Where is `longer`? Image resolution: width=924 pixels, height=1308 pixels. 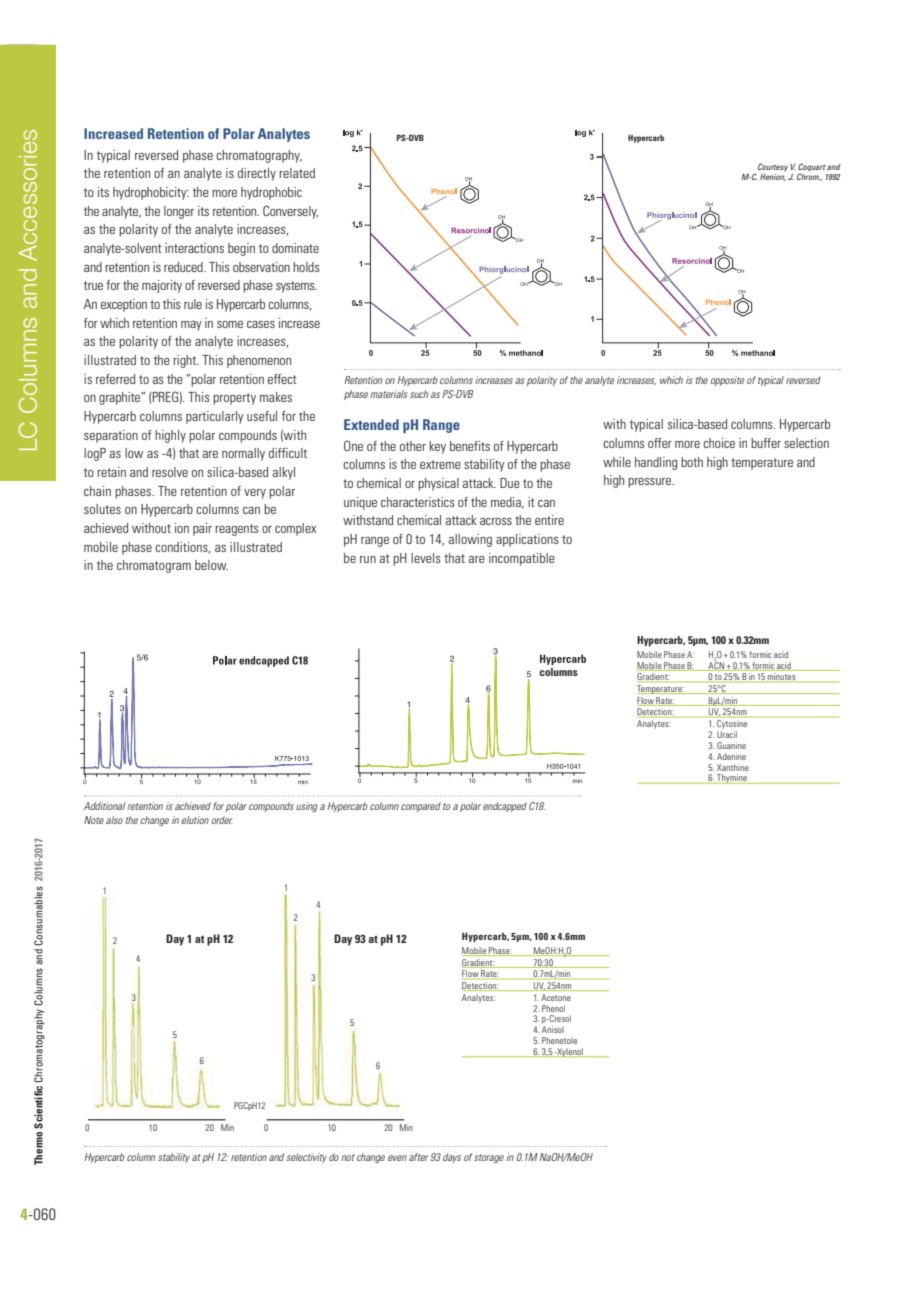
longer is located at coordinates (179, 212).
